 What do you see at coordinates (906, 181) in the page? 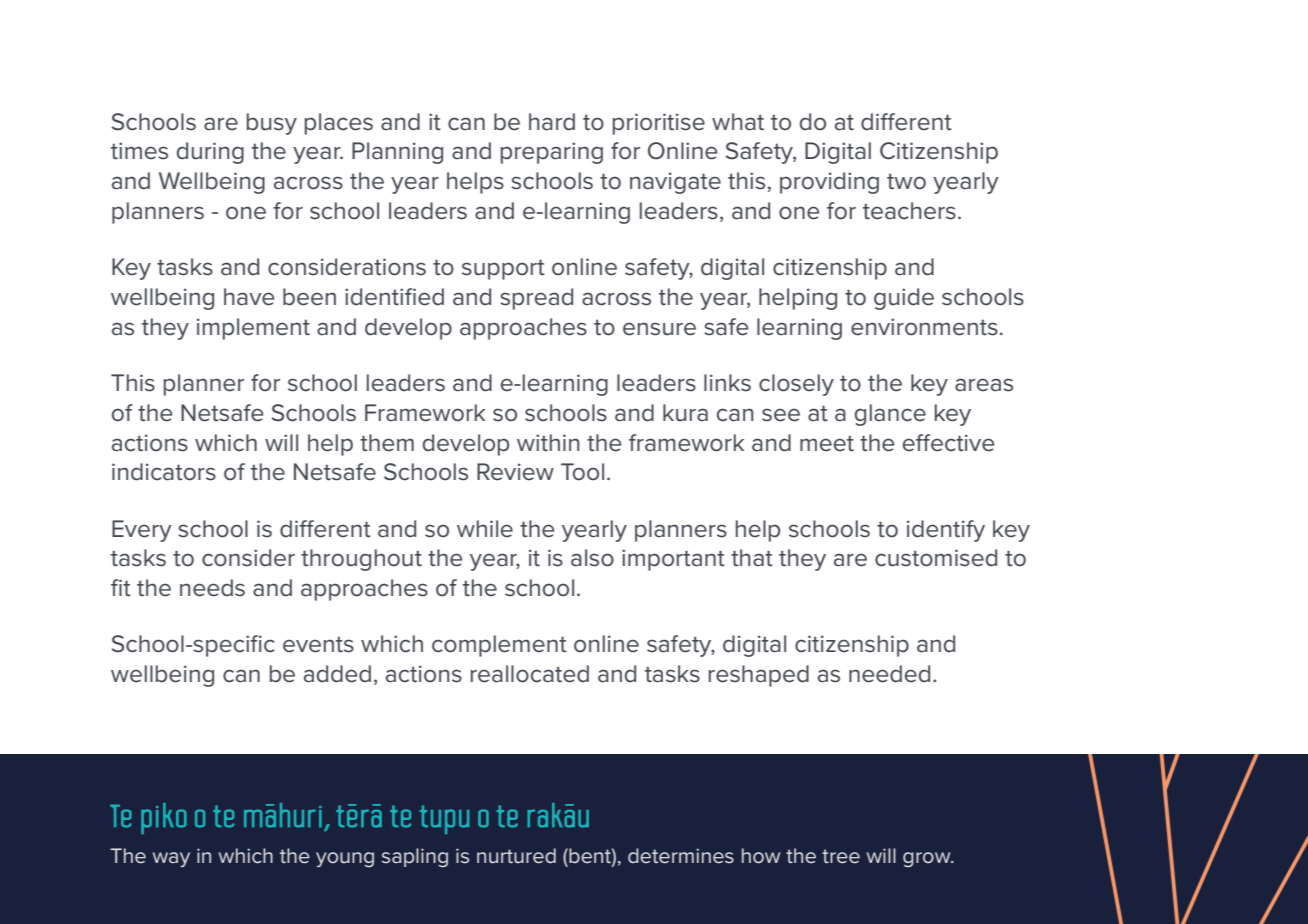
I see `two` at bounding box center [906, 181].
